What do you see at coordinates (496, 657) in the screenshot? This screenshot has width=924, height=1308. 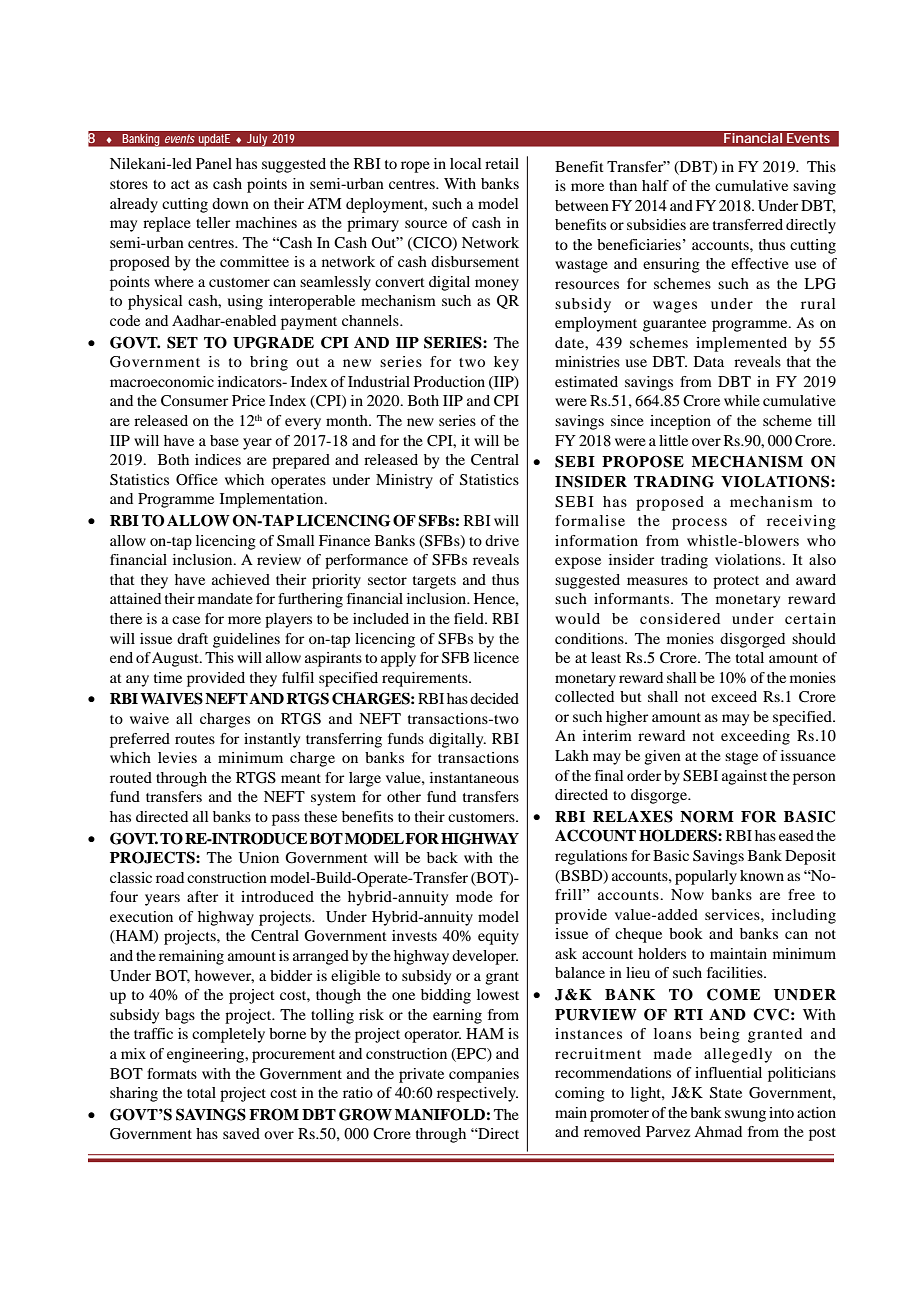 I see `licence` at bounding box center [496, 657].
